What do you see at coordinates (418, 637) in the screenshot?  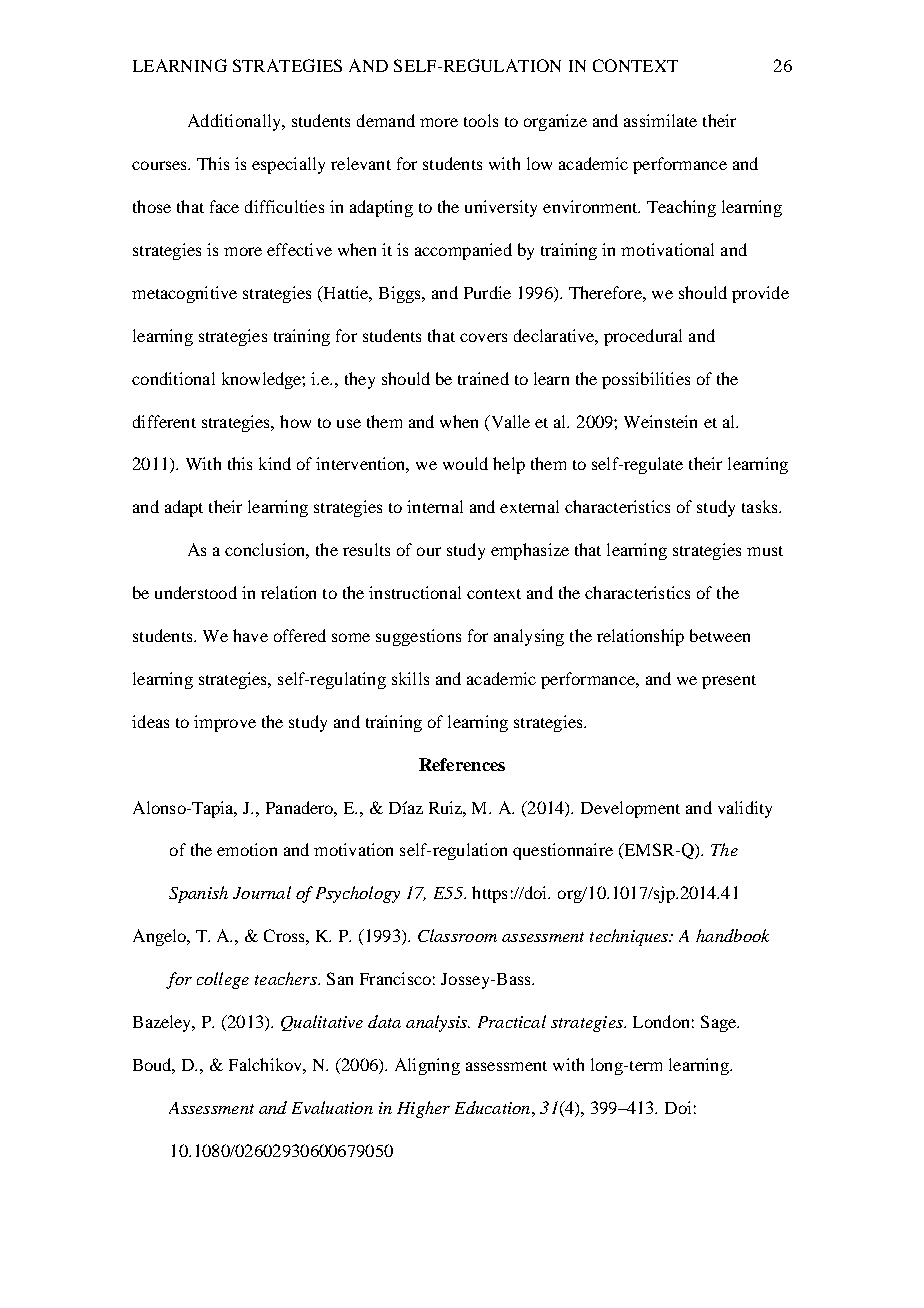 I see `suggestions` at bounding box center [418, 637].
